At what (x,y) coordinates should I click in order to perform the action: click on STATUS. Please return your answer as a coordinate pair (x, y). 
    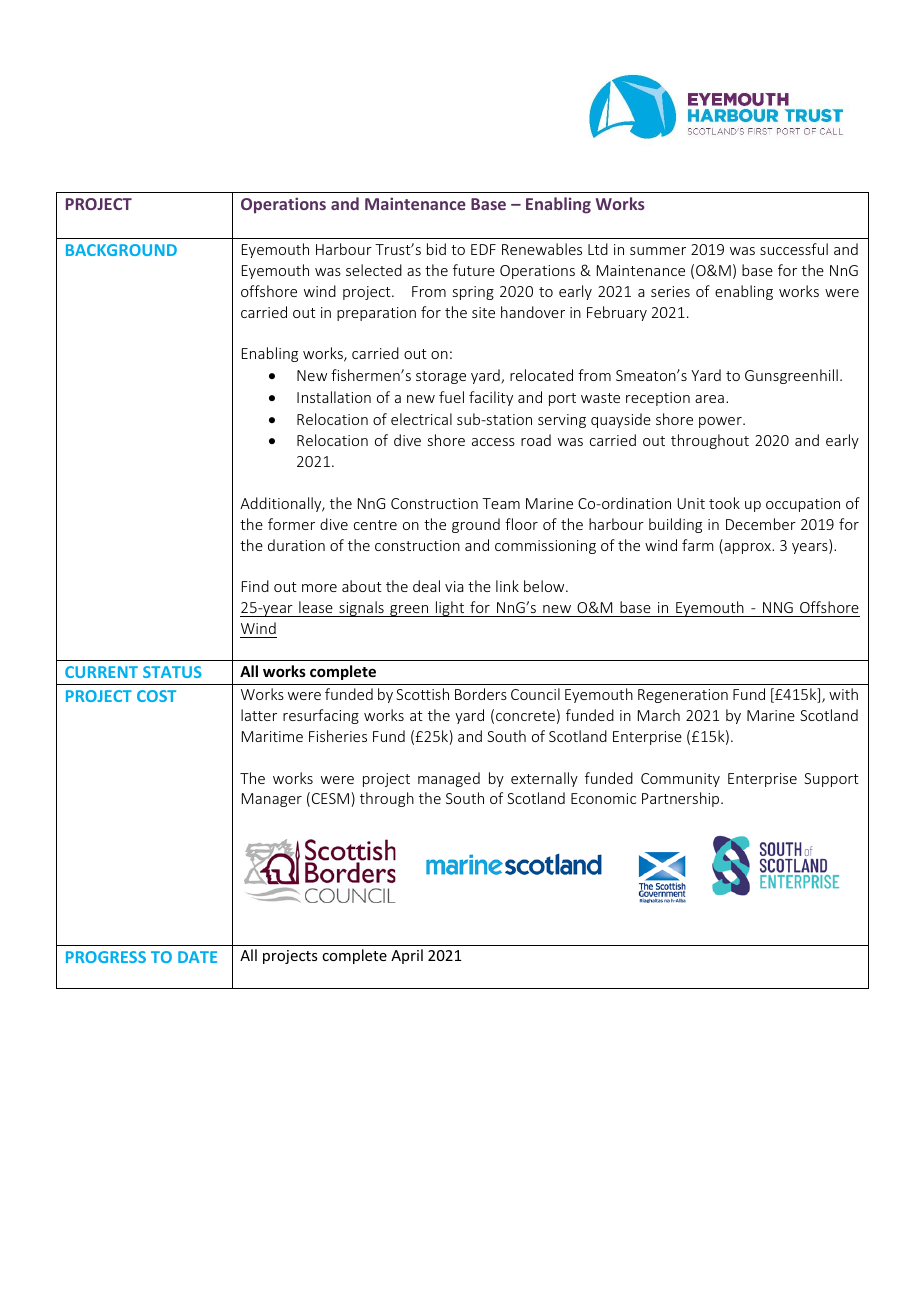
    Looking at the image, I should click on (172, 672).
